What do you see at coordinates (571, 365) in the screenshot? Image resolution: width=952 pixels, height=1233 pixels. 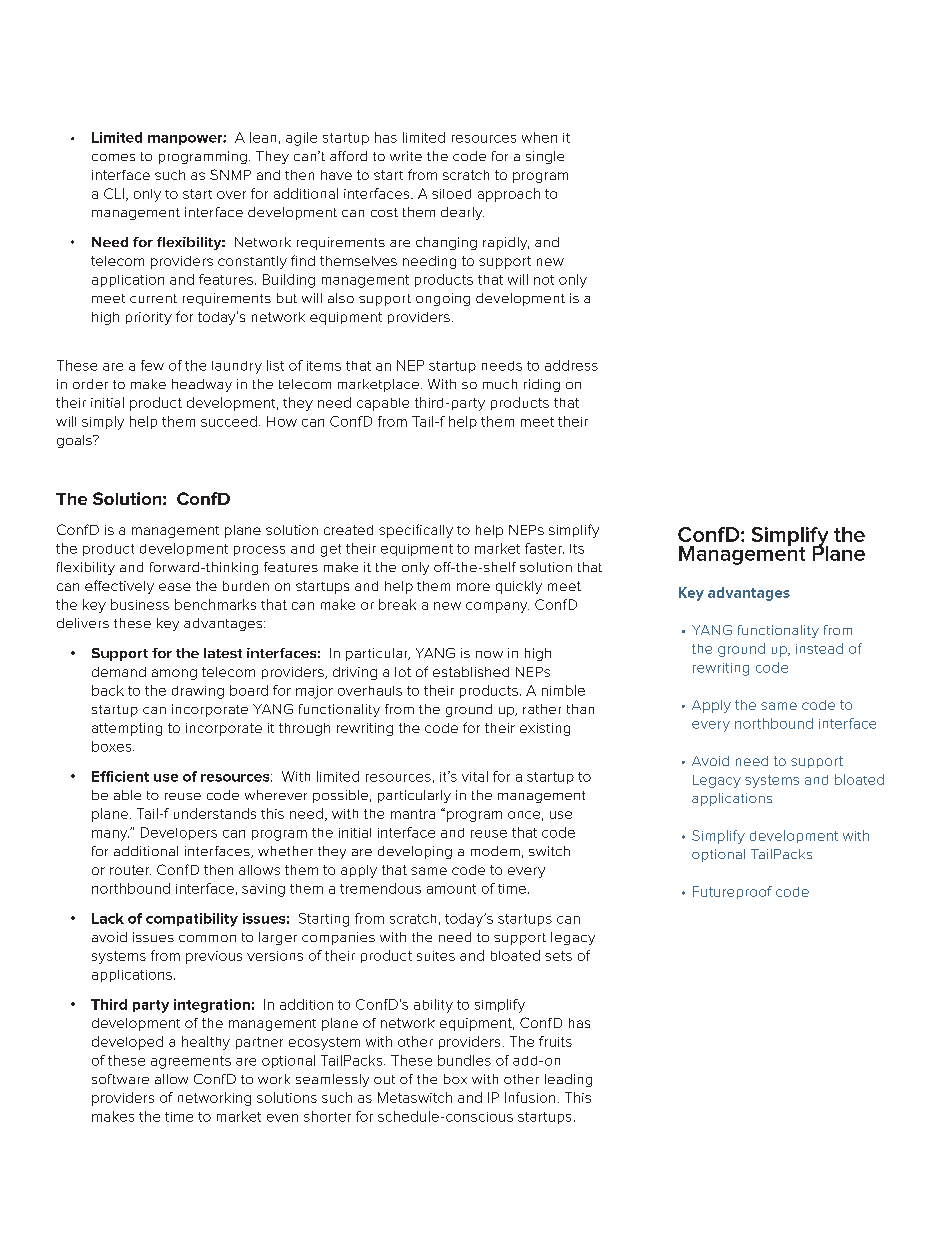 I see `address` at bounding box center [571, 365].
